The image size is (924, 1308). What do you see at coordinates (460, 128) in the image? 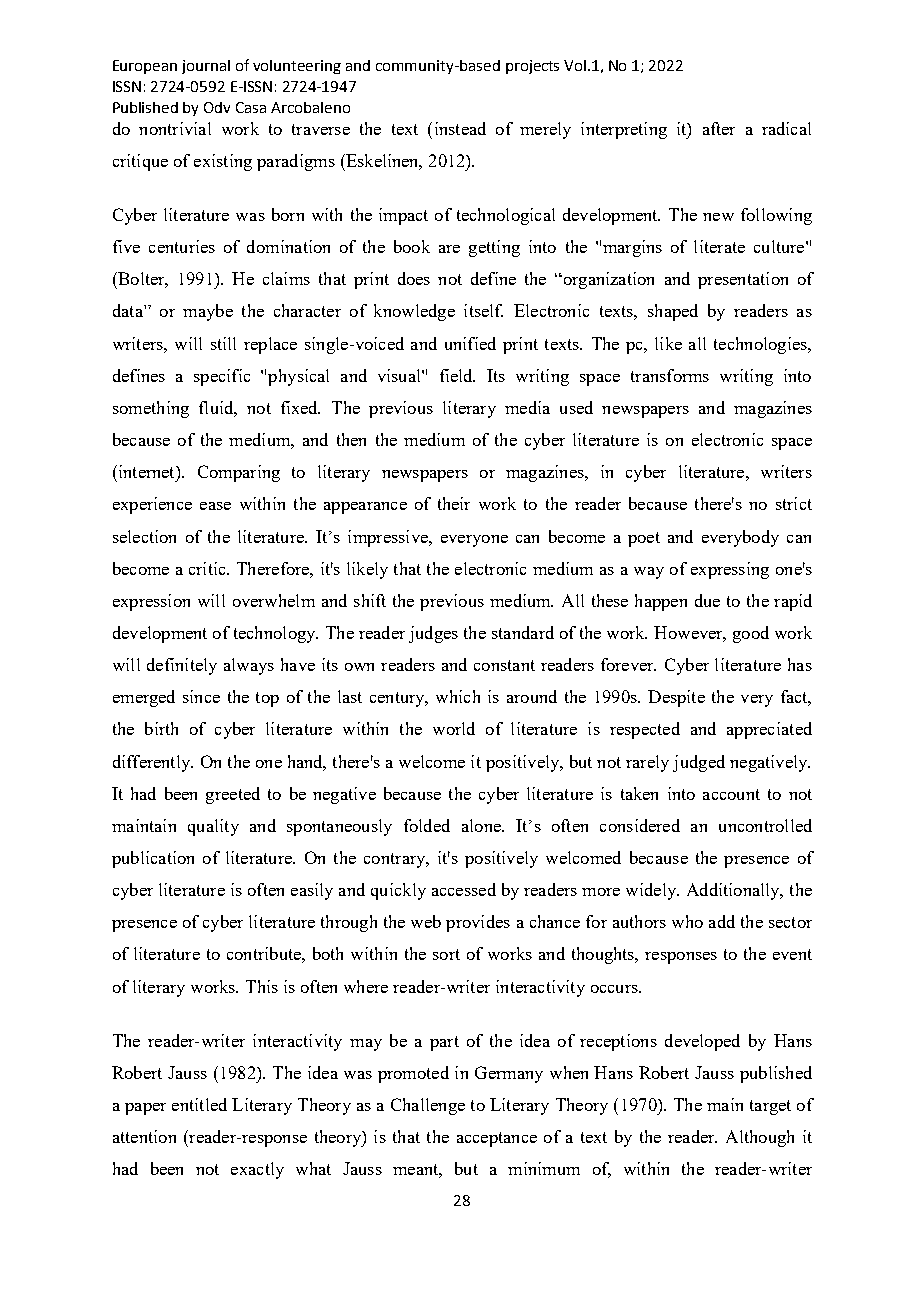
I see `instead` at bounding box center [460, 128].
